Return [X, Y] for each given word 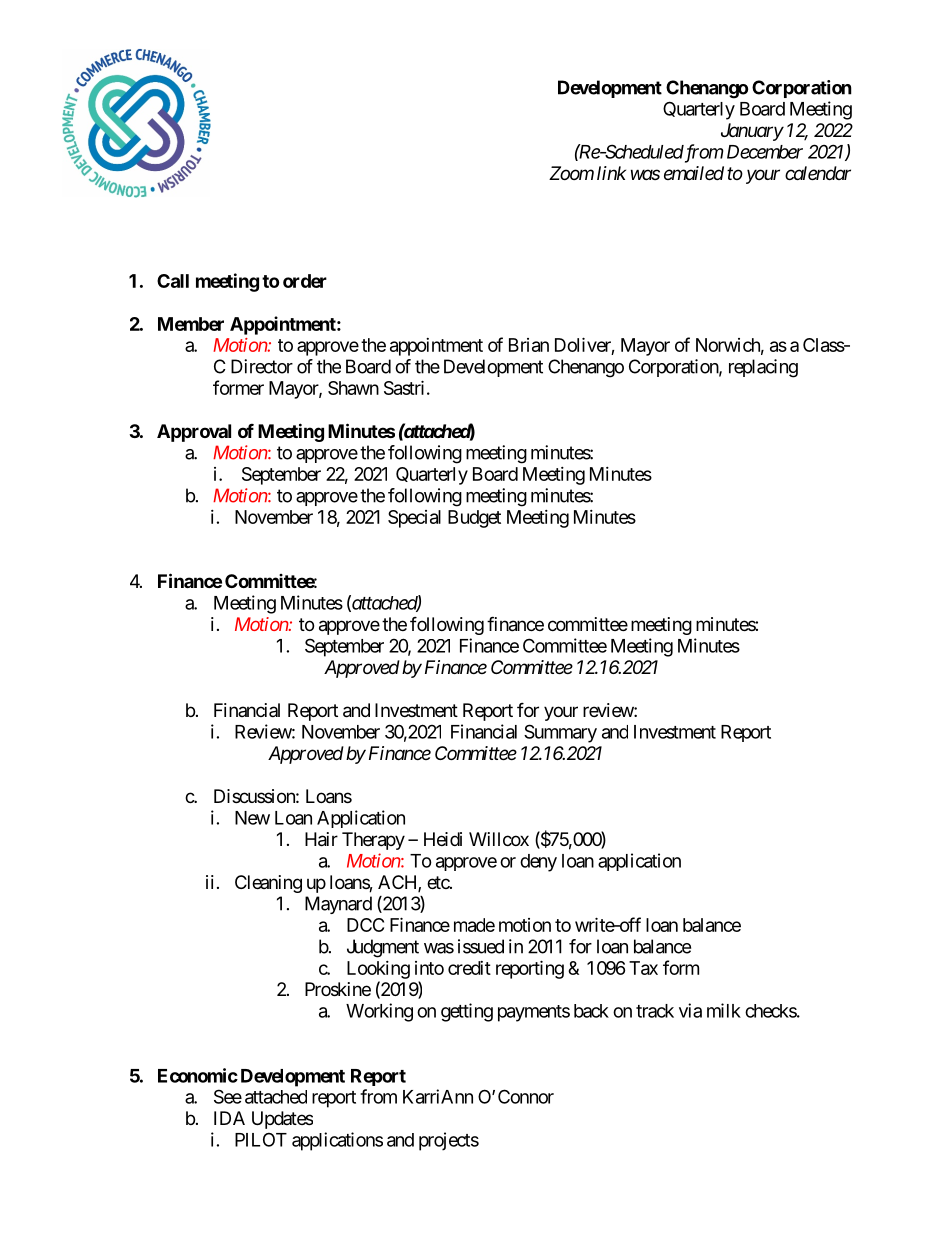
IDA [229, 1118]
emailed [694, 173]
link [611, 173]
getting [467, 1012]
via [690, 1010]
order [305, 281]
